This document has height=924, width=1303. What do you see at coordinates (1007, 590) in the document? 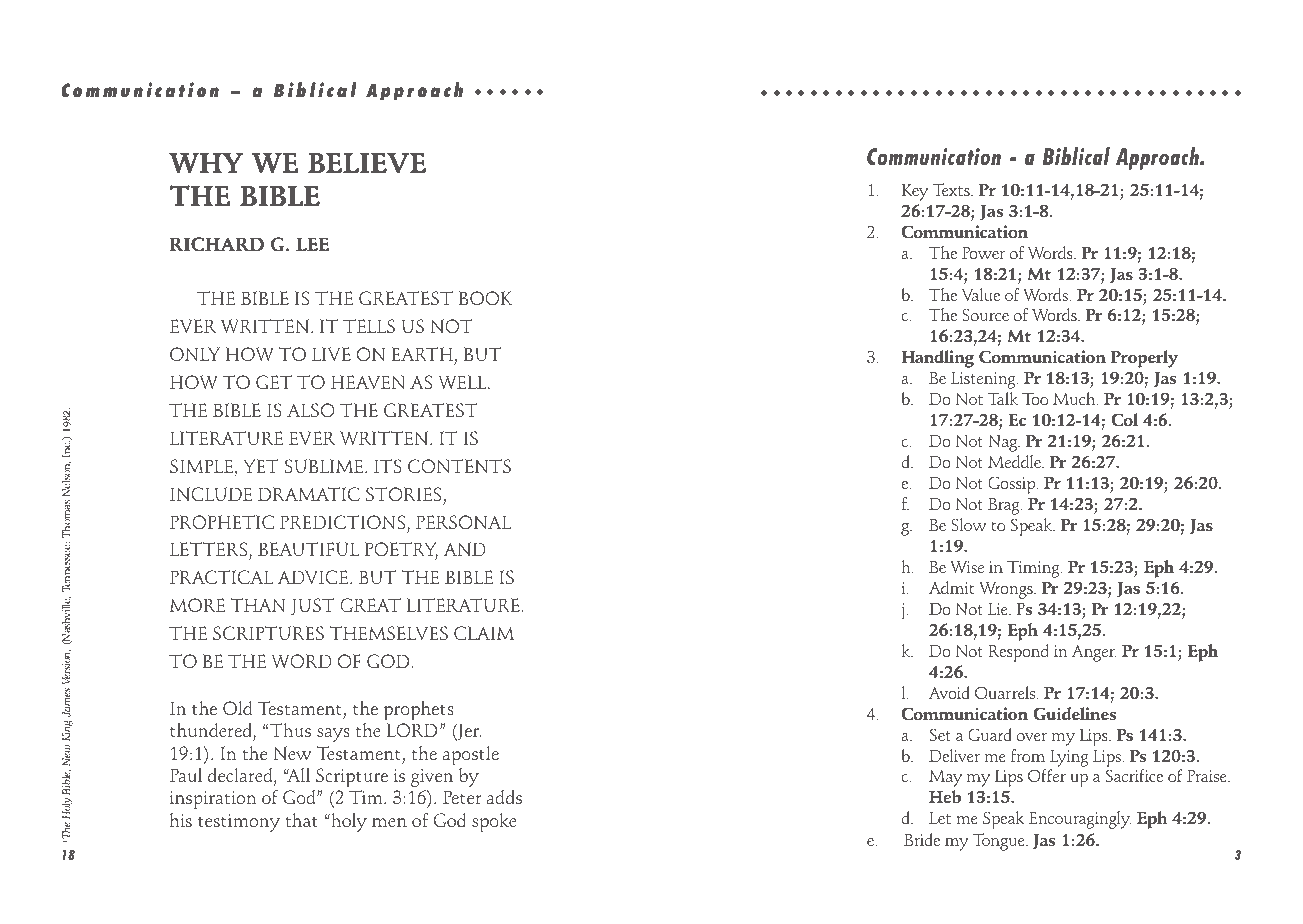
I see `Wrongs` at bounding box center [1007, 590].
